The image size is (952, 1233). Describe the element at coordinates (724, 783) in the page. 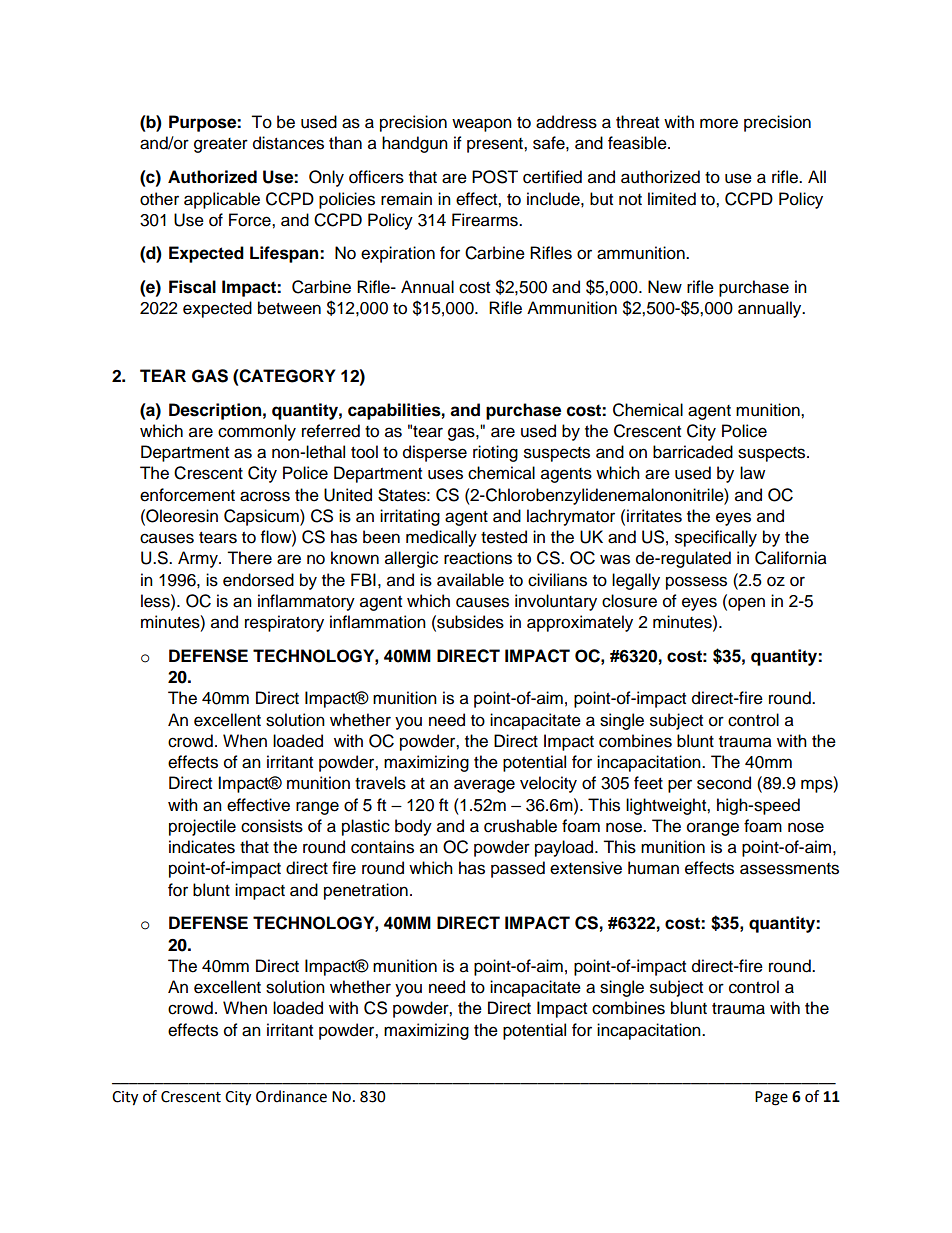

I see `second` at that location.
